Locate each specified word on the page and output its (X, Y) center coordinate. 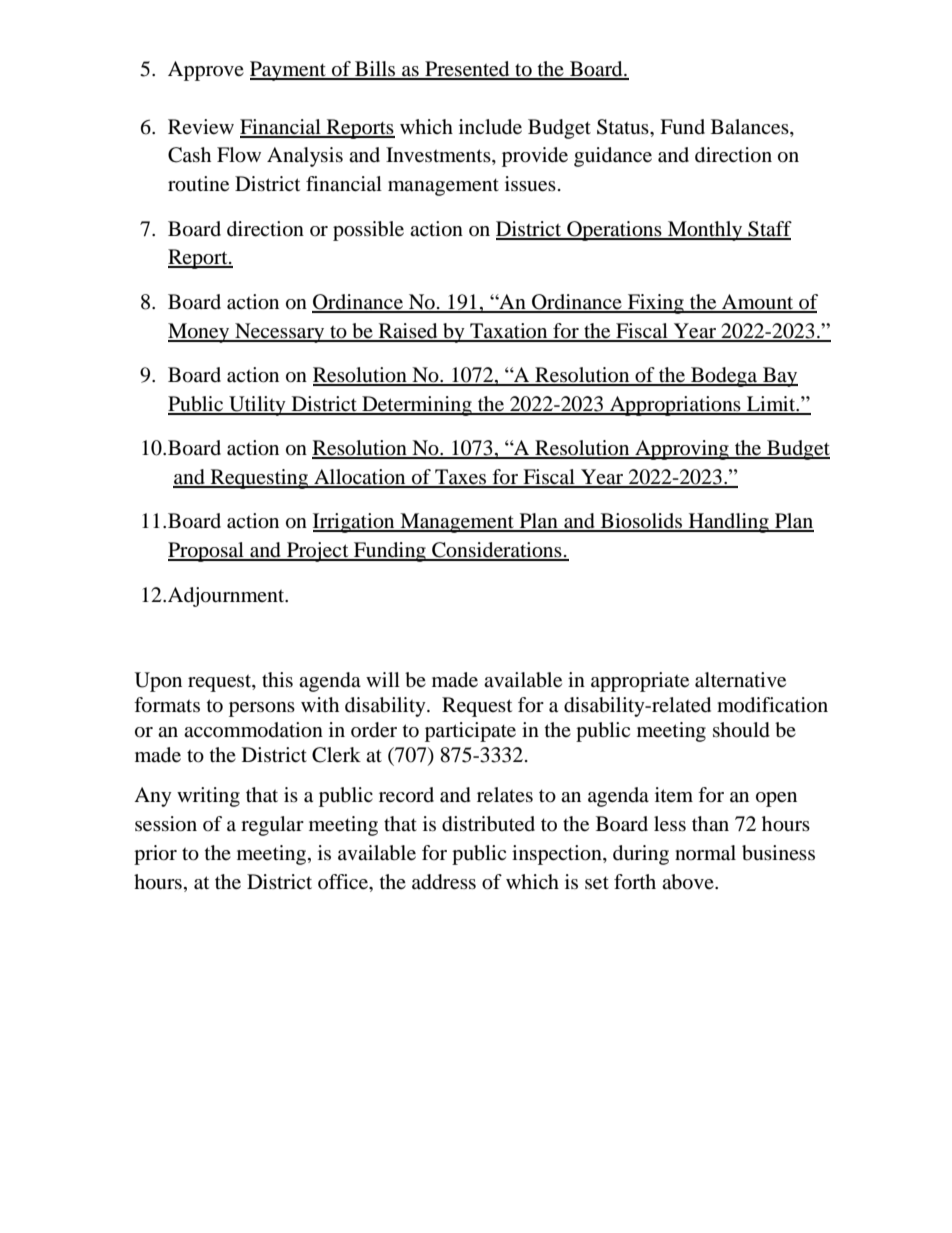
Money (200, 333)
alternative (740, 680)
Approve (206, 71)
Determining (417, 406)
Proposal (207, 552)
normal (705, 853)
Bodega (724, 377)
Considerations (497, 551)
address (444, 882)
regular (272, 826)
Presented (467, 70)
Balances (751, 127)
